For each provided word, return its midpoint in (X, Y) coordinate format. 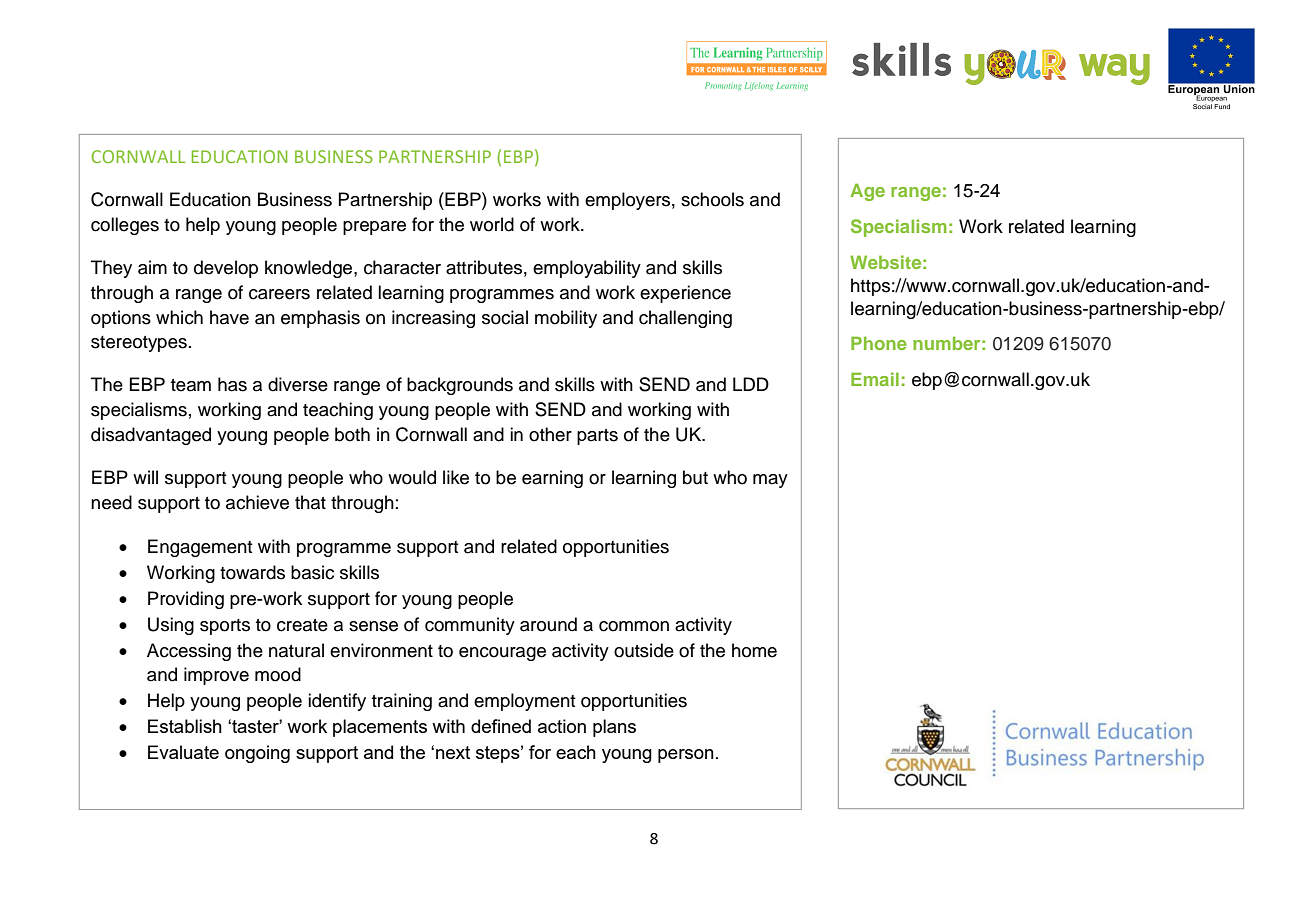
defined (501, 726)
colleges (125, 226)
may (770, 481)
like (456, 477)
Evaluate (183, 752)
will (145, 477)
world (492, 224)
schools (712, 199)
